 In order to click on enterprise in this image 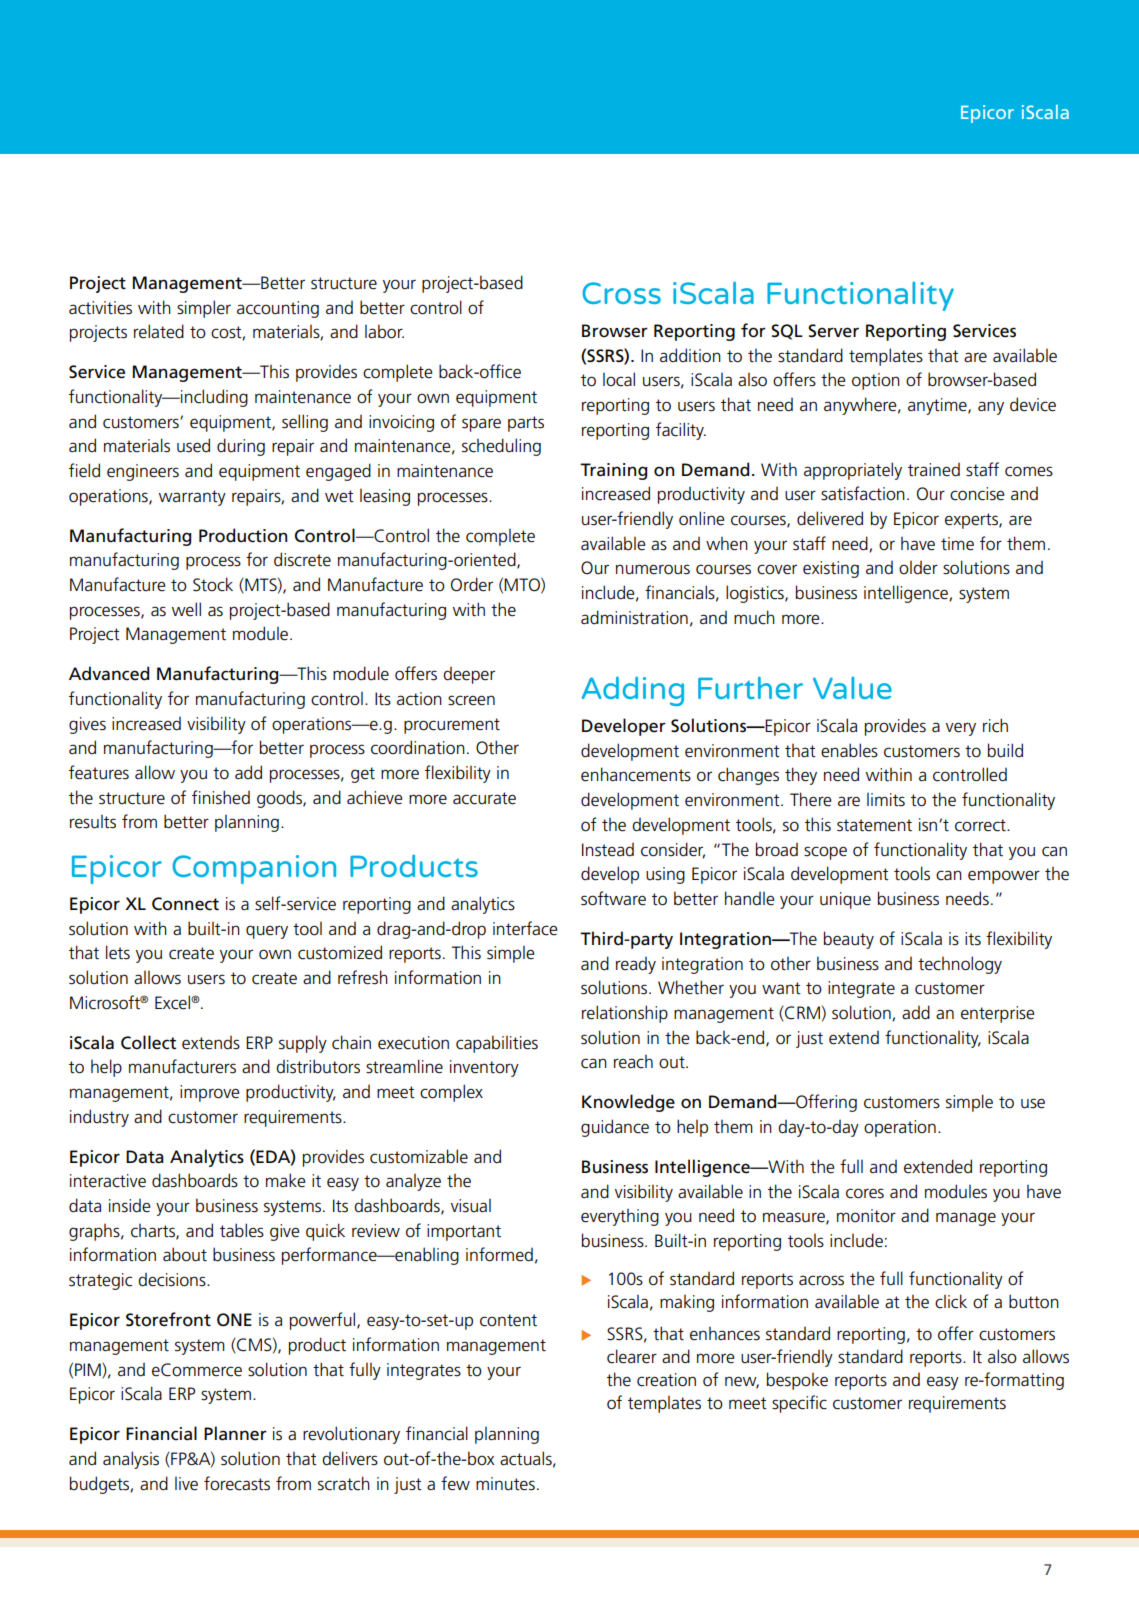, I will do `click(998, 1014)`.
